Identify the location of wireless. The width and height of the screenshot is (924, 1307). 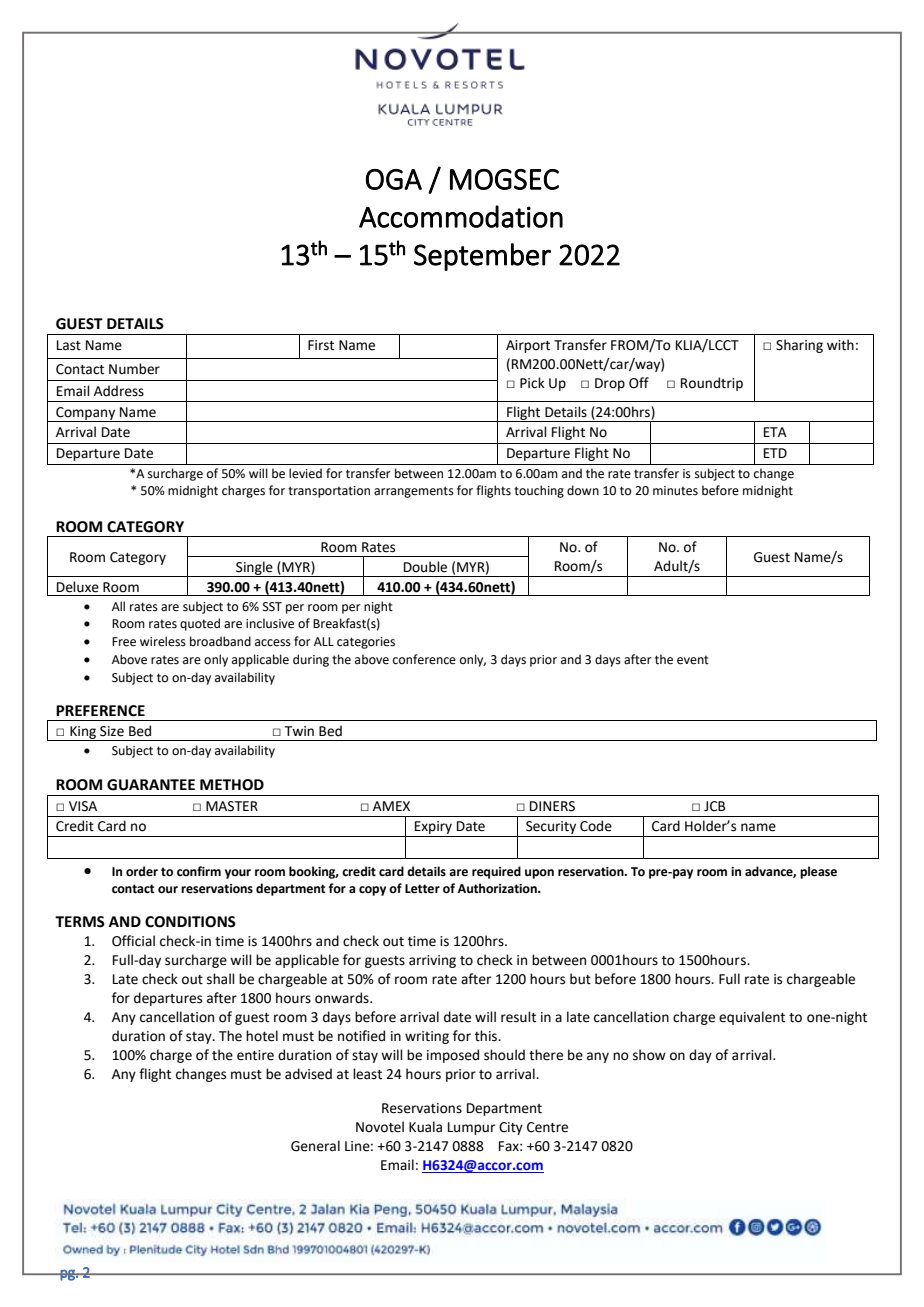
(163, 641).
